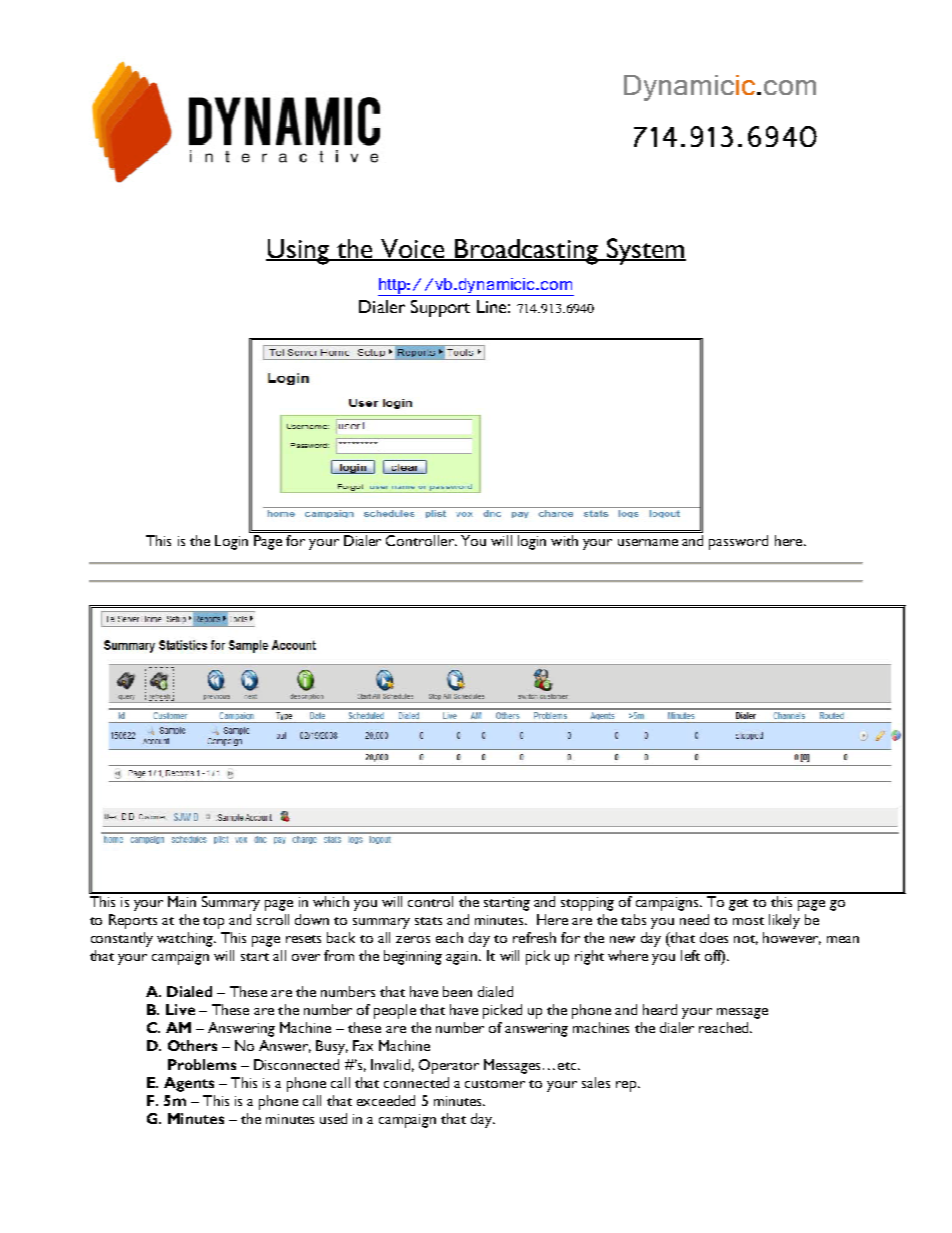 The width and height of the screenshot is (952, 1233). I want to click on Agents, so click(189, 1084).
